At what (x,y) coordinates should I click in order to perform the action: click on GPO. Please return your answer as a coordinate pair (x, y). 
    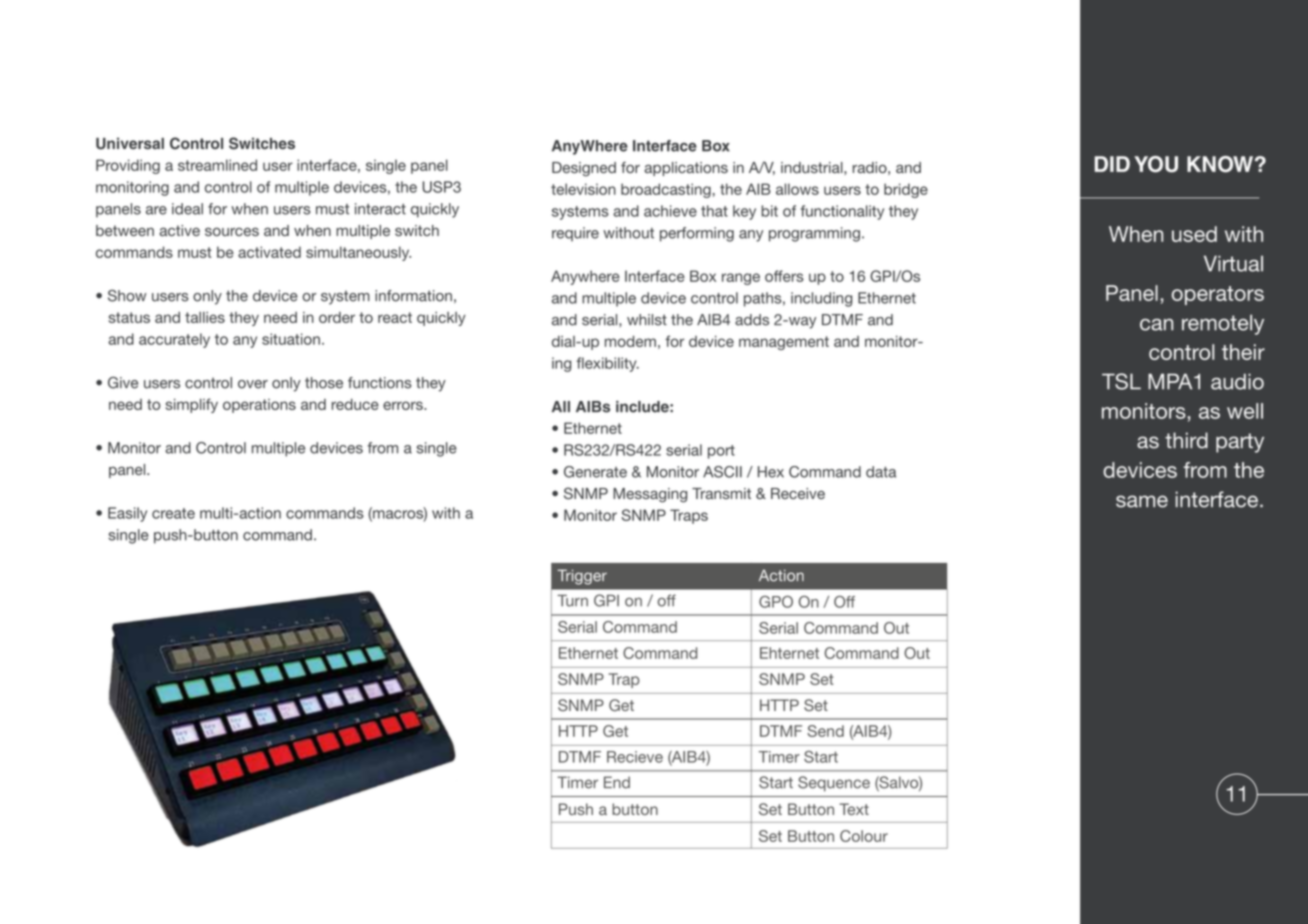
    Looking at the image, I should click on (776, 602).
